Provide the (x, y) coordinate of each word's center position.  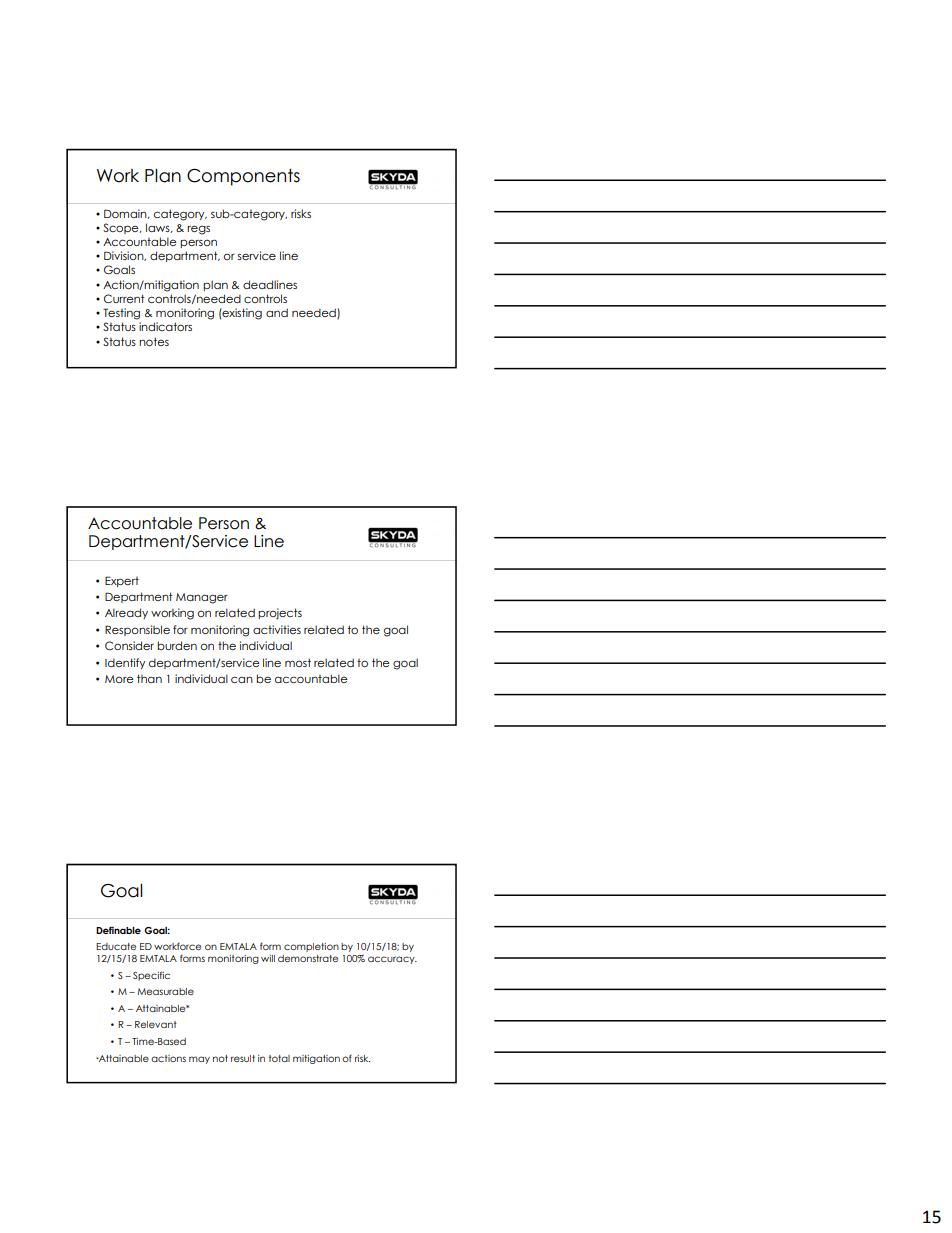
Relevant (156, 1024)
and (277, 312)
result (243, 1058)
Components (243, 177)
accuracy (392, 960)
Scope (122, 228)
